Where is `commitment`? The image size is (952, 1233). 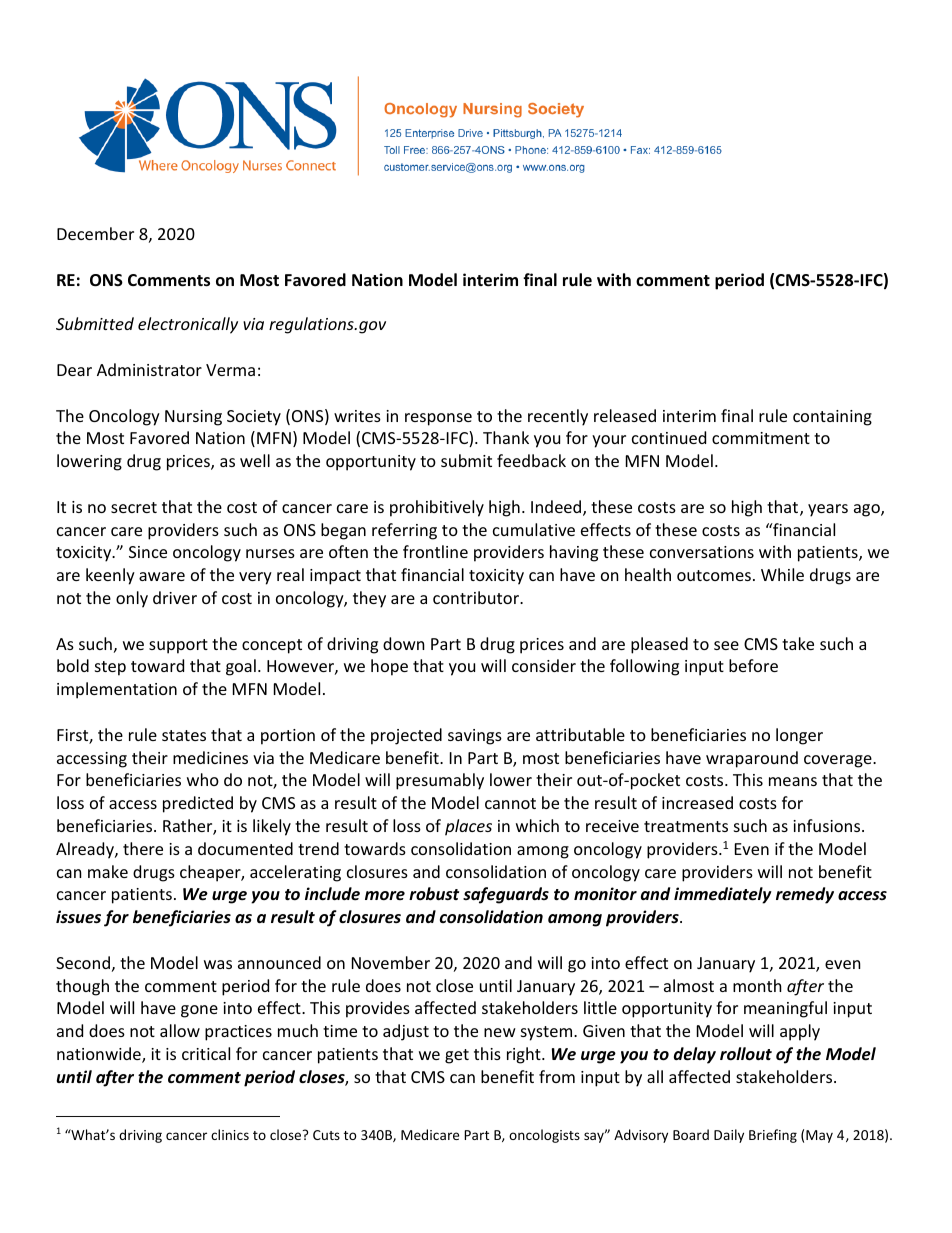
commitment is located at coordinates (761, 438).
